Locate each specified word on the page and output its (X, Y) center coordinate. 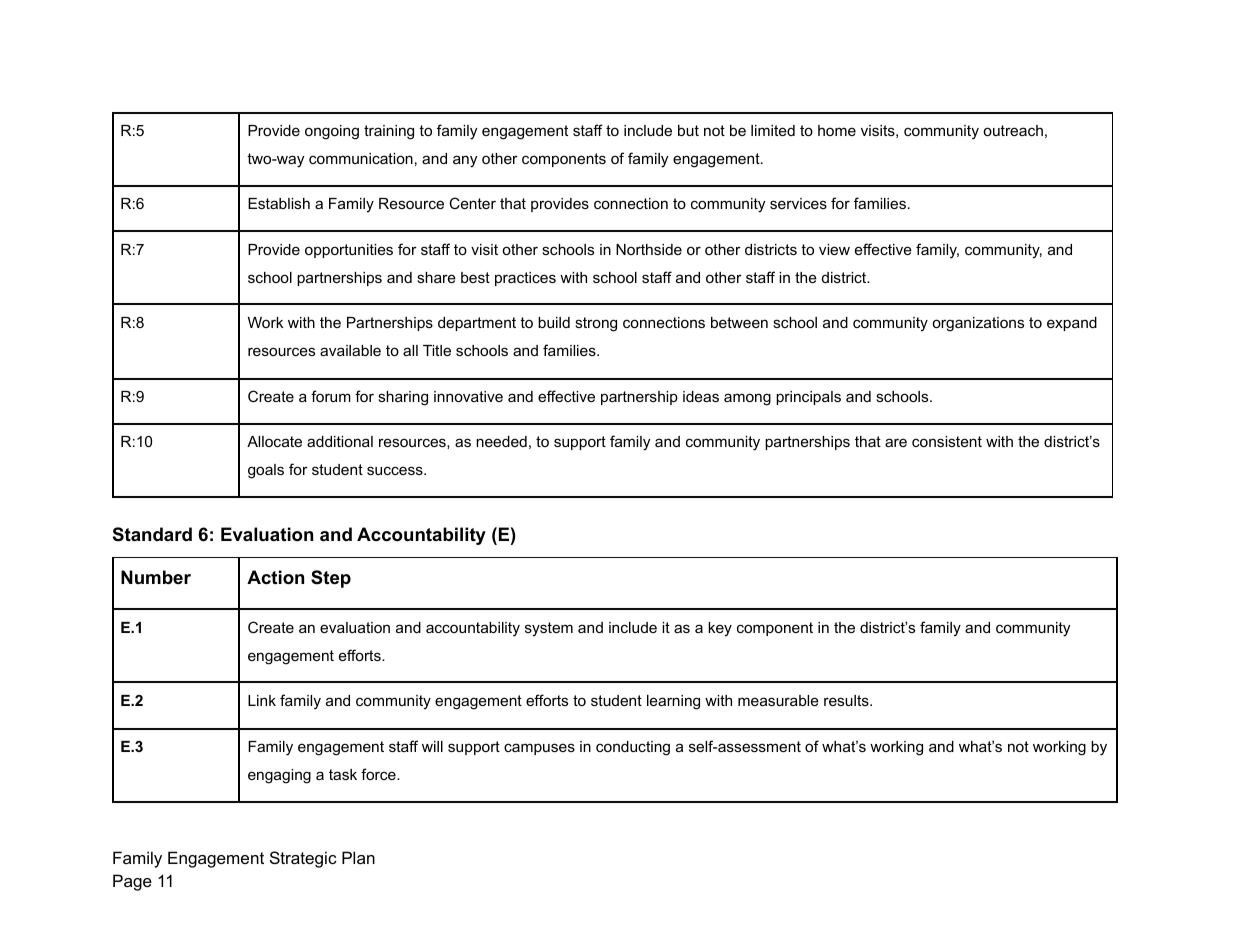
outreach (1013, 130)
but (688, 130)
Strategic (303, 859)
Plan (358, 857)
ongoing (332, 132)
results (847, 700)
